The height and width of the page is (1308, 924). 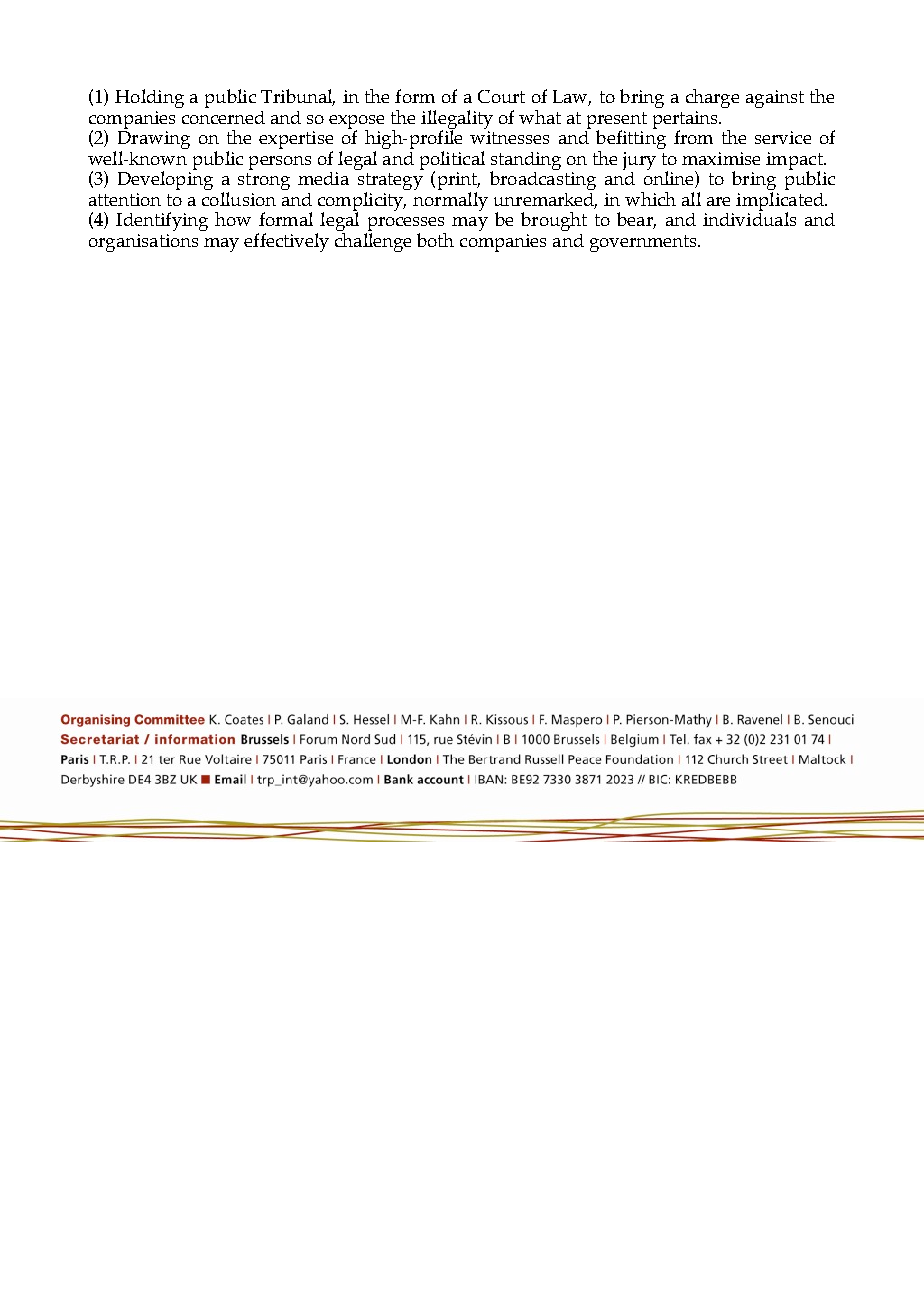 What do you see at coordinates (143, 243) in the page?
I see `organisations` at bounding box center [143, 243].
